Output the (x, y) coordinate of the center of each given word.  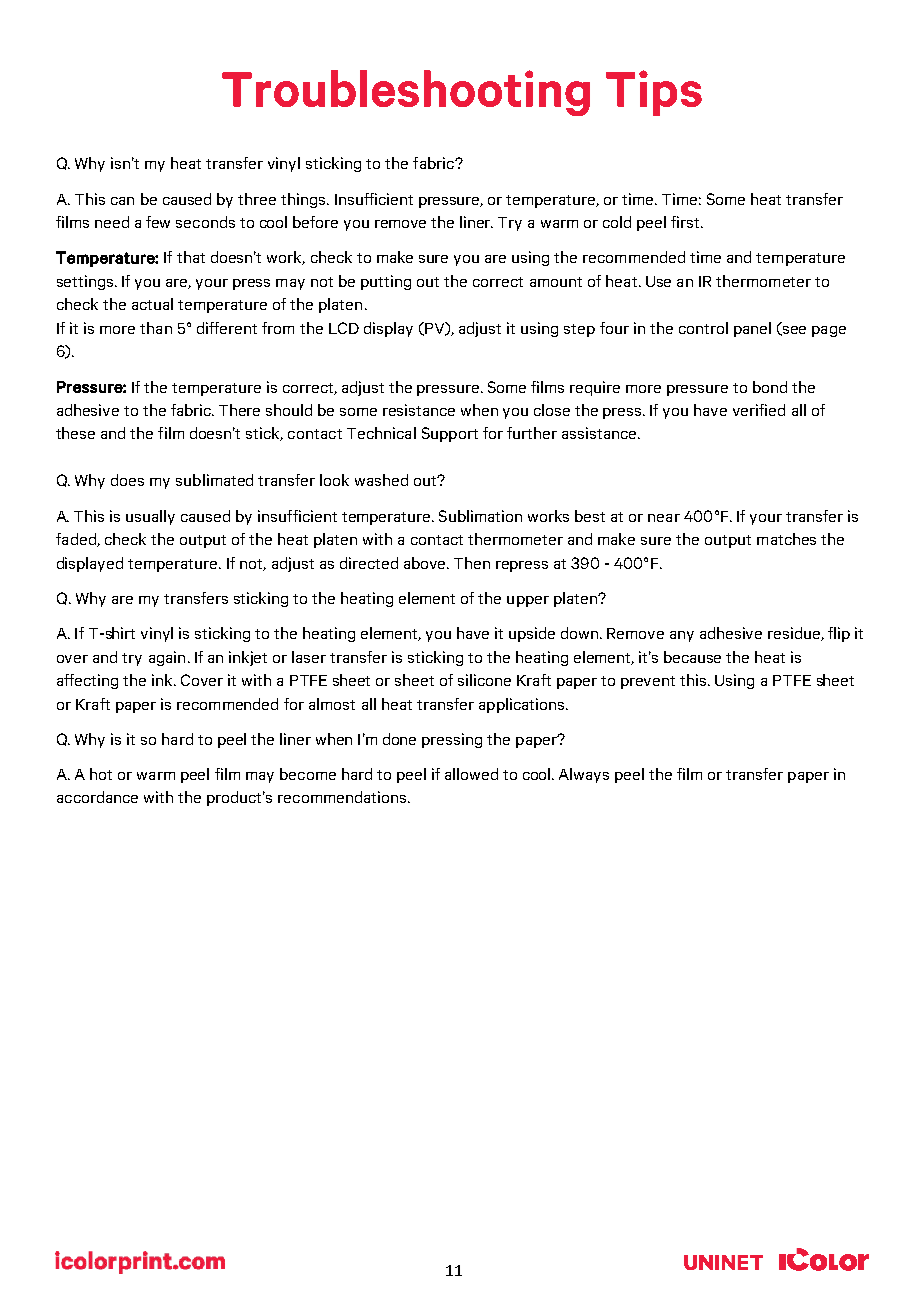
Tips (654, 93)
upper (528, 601)
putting (386, 282)
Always (584, 775)
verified (759, 410)
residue (795, 634)
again (167, 658)
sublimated (214, 480)
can (122, 201)
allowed (471, 774)
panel (752, 329)
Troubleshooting (406, 93)
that (191, 257)
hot (101, 774)
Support (450, 434)
